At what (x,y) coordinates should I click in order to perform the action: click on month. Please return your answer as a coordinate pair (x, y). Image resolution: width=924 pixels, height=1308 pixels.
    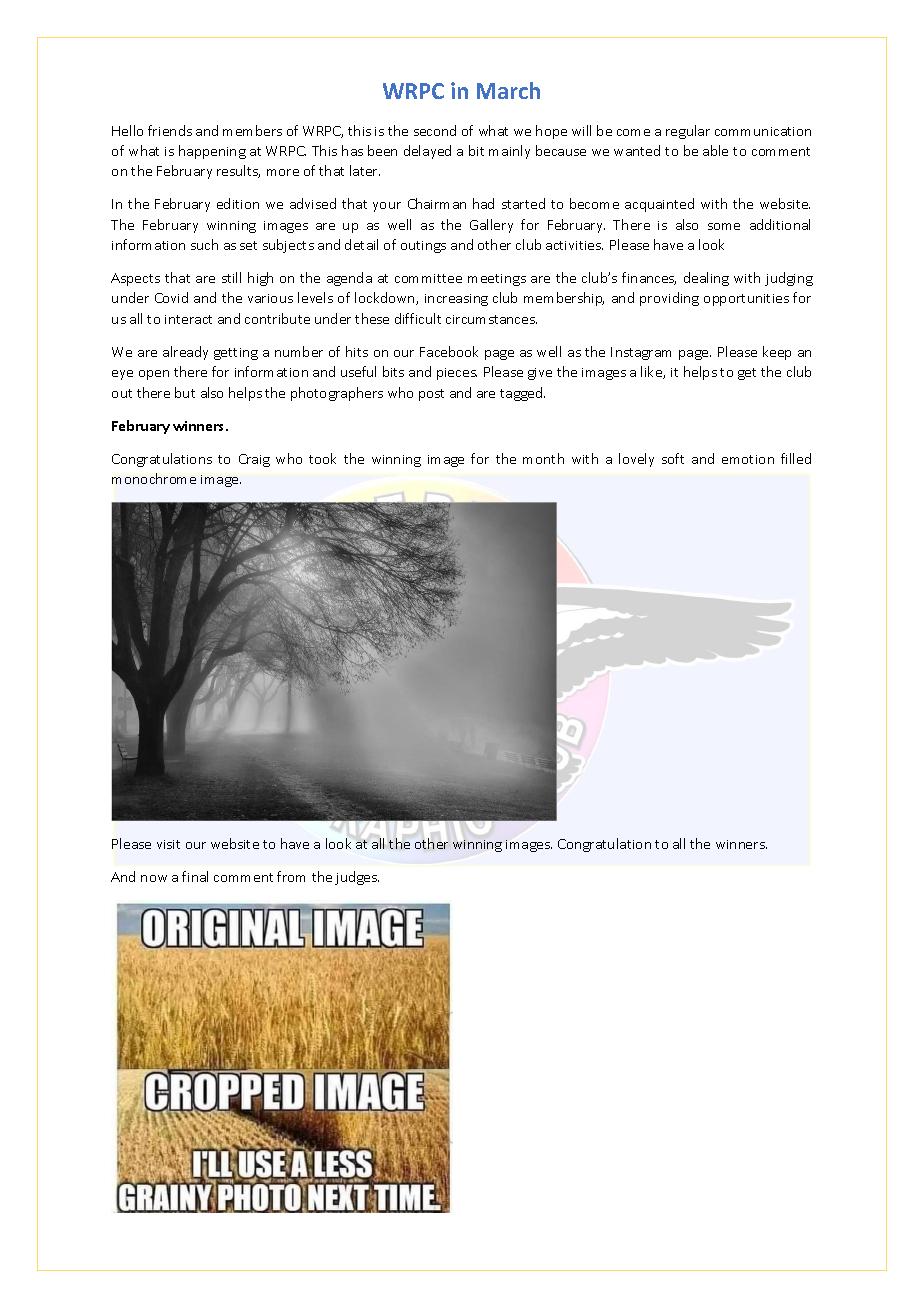
    Looking at the image, I should click on (543, 458).
